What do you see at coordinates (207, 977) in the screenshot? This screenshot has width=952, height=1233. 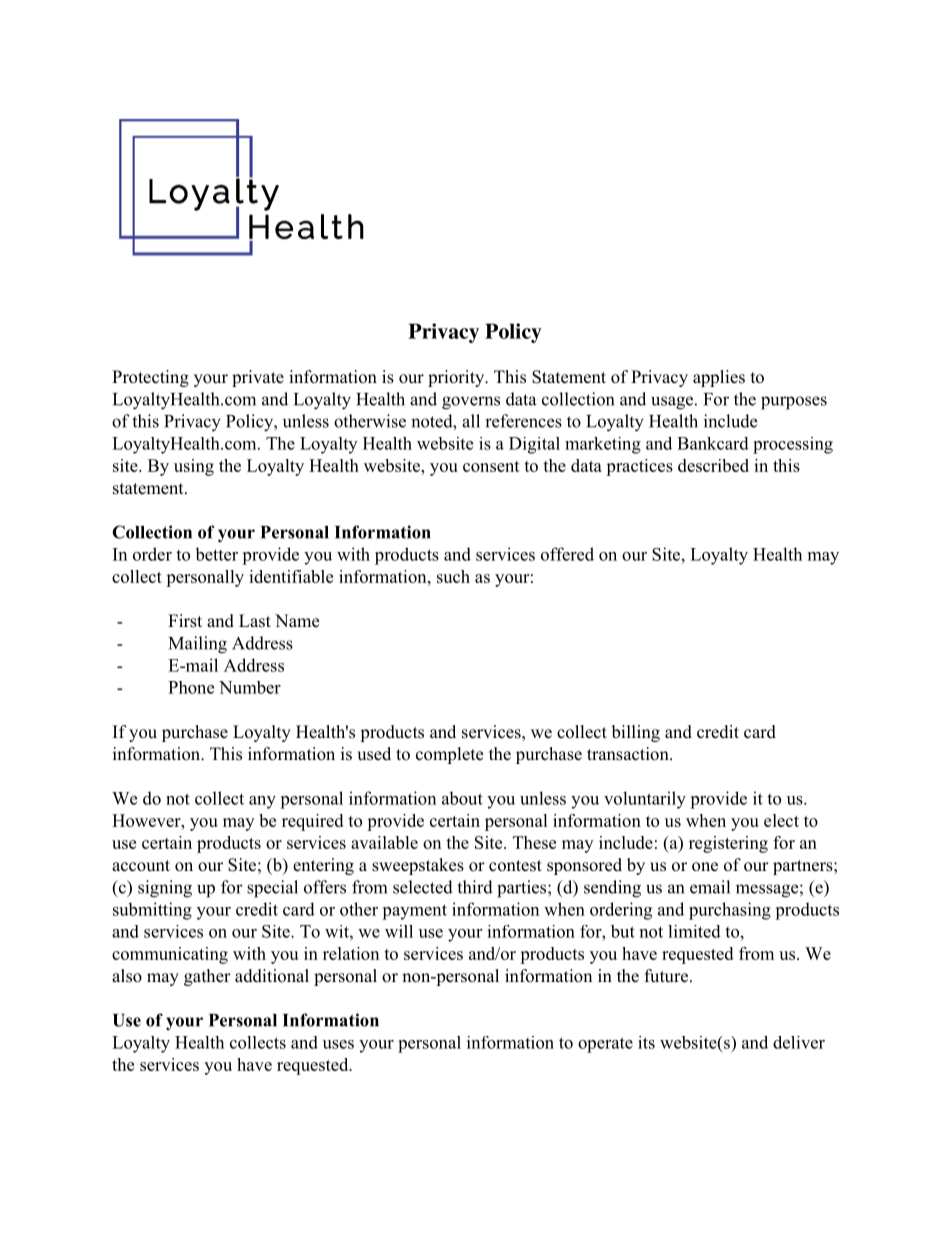 I see `gather` at bounding box center [207, 977].
